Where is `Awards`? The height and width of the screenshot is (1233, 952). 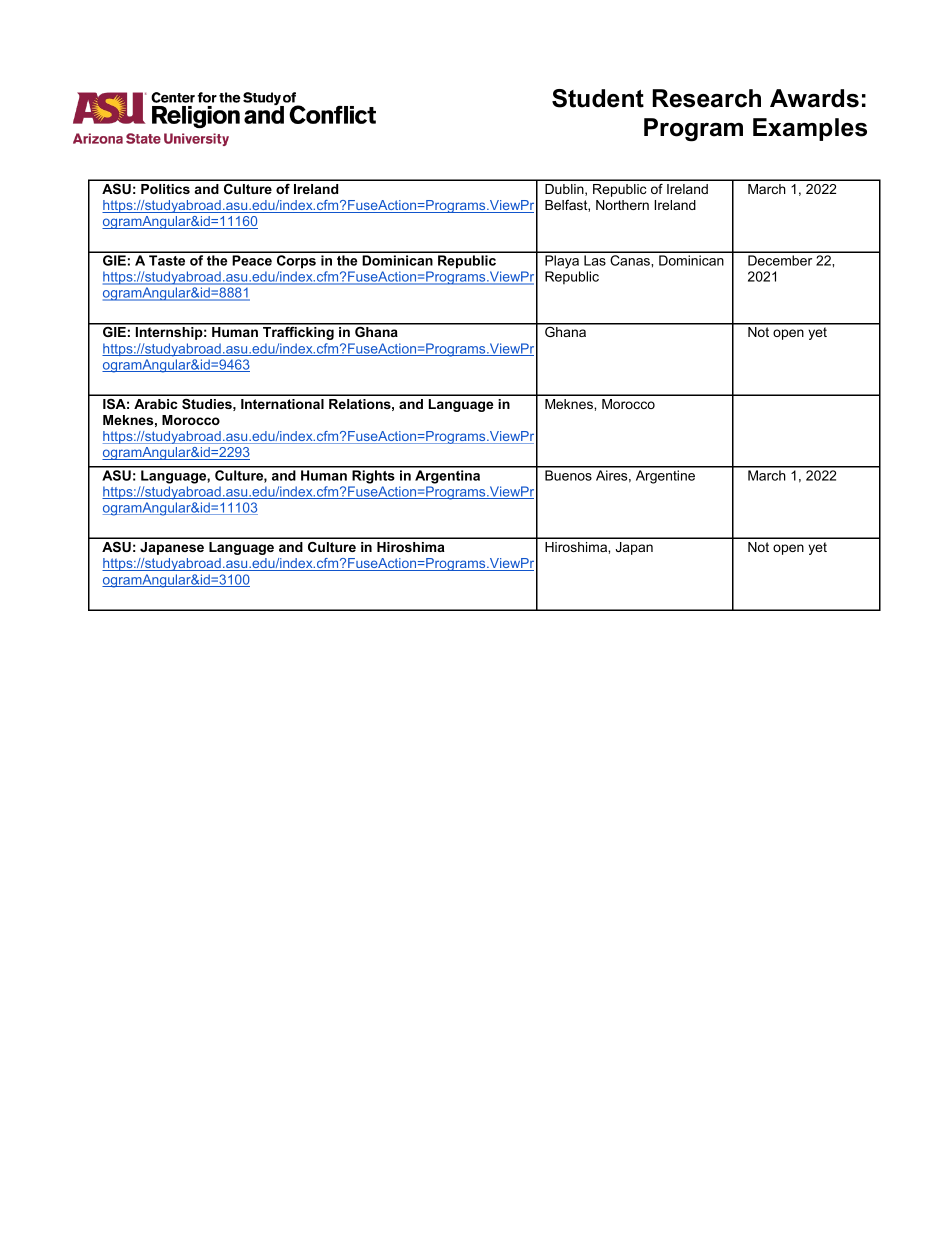
Awards is located at coordinates (814, 98).
